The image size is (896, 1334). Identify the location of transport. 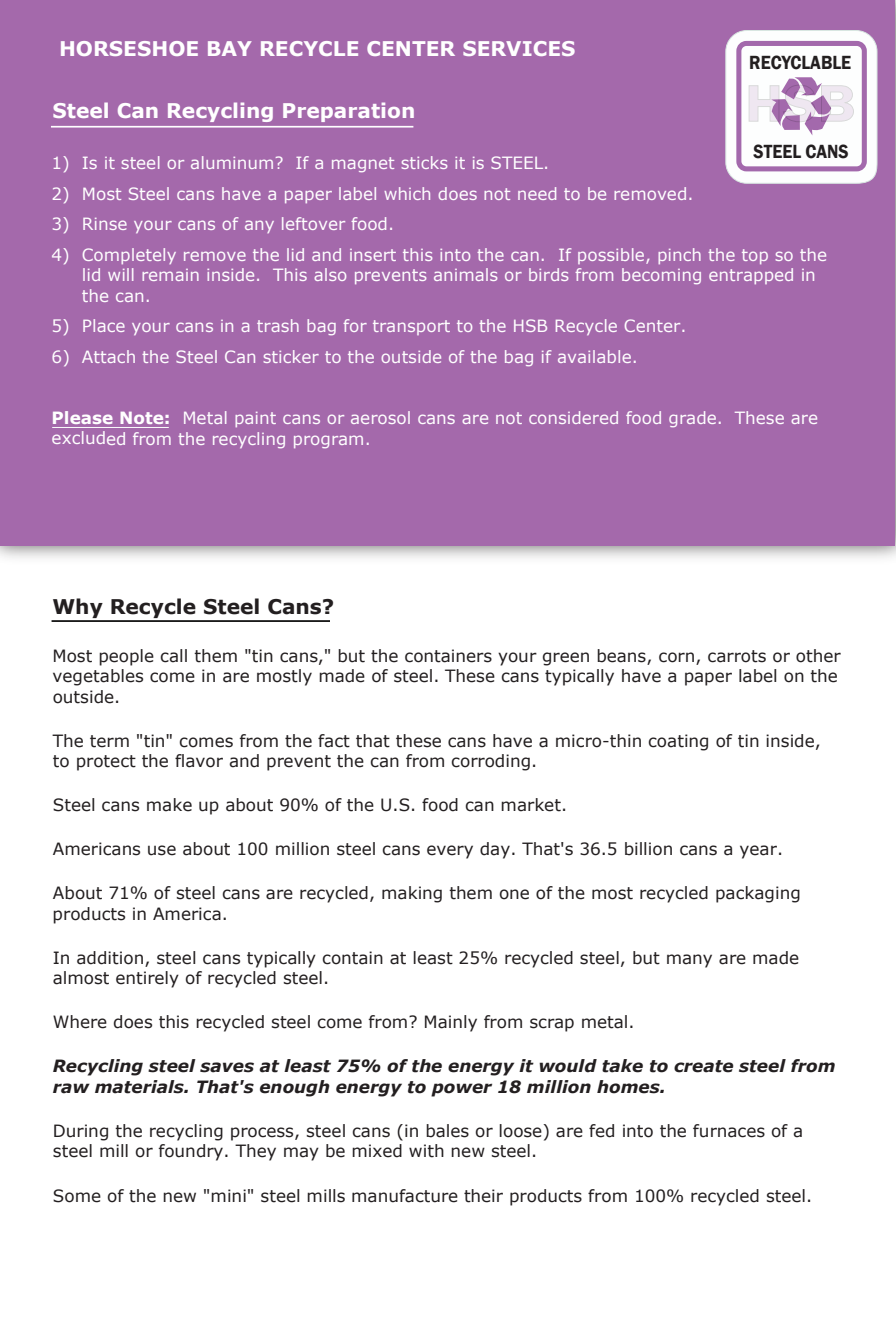
(411, 327).
